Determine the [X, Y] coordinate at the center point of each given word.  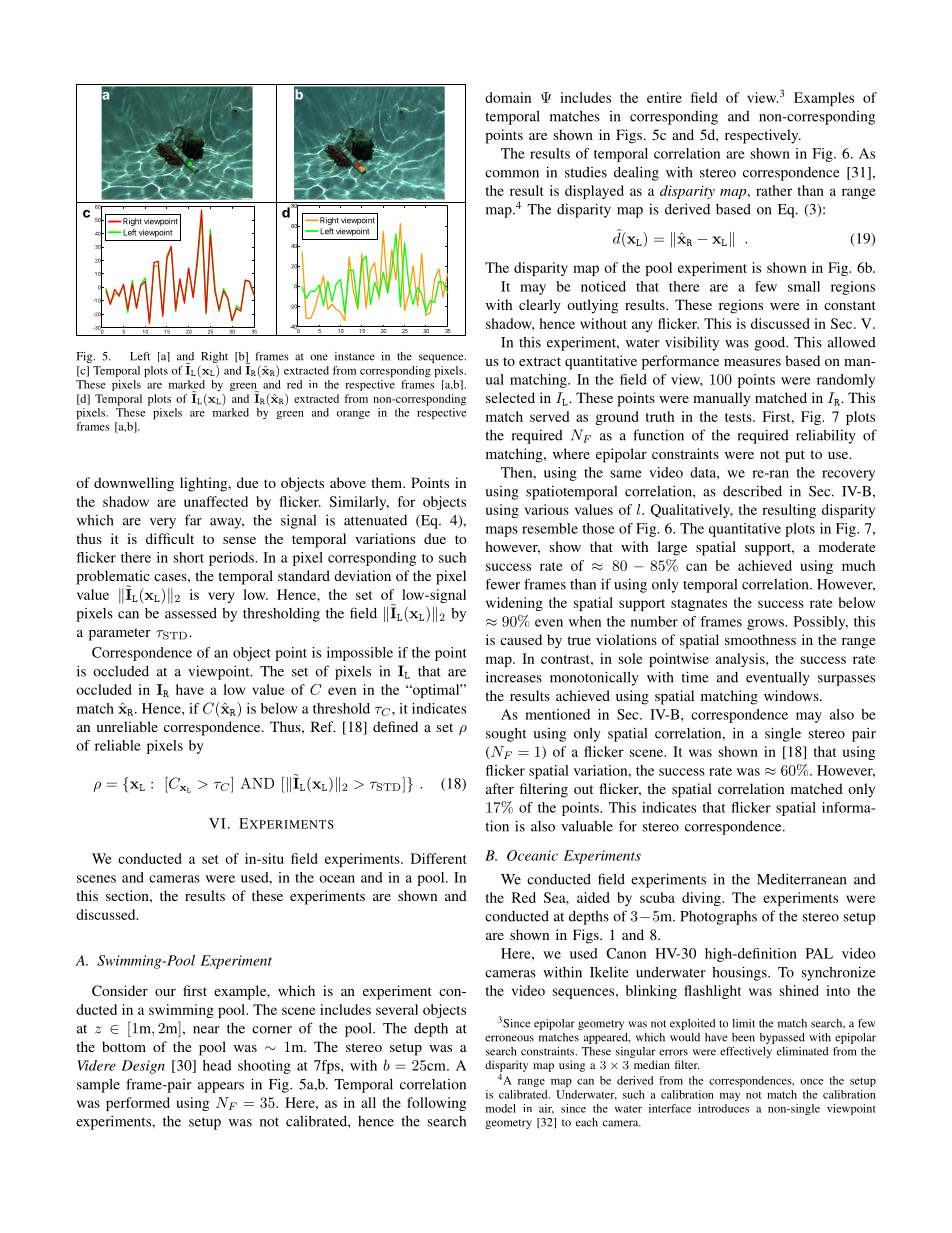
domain [508, 97]
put [795, 456]
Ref [323, 726]
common [512, 174]
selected [510, 397]
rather [774, 190]
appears [221, 1087]
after [500, 788]
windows [792, 695]
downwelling [134, 484]
